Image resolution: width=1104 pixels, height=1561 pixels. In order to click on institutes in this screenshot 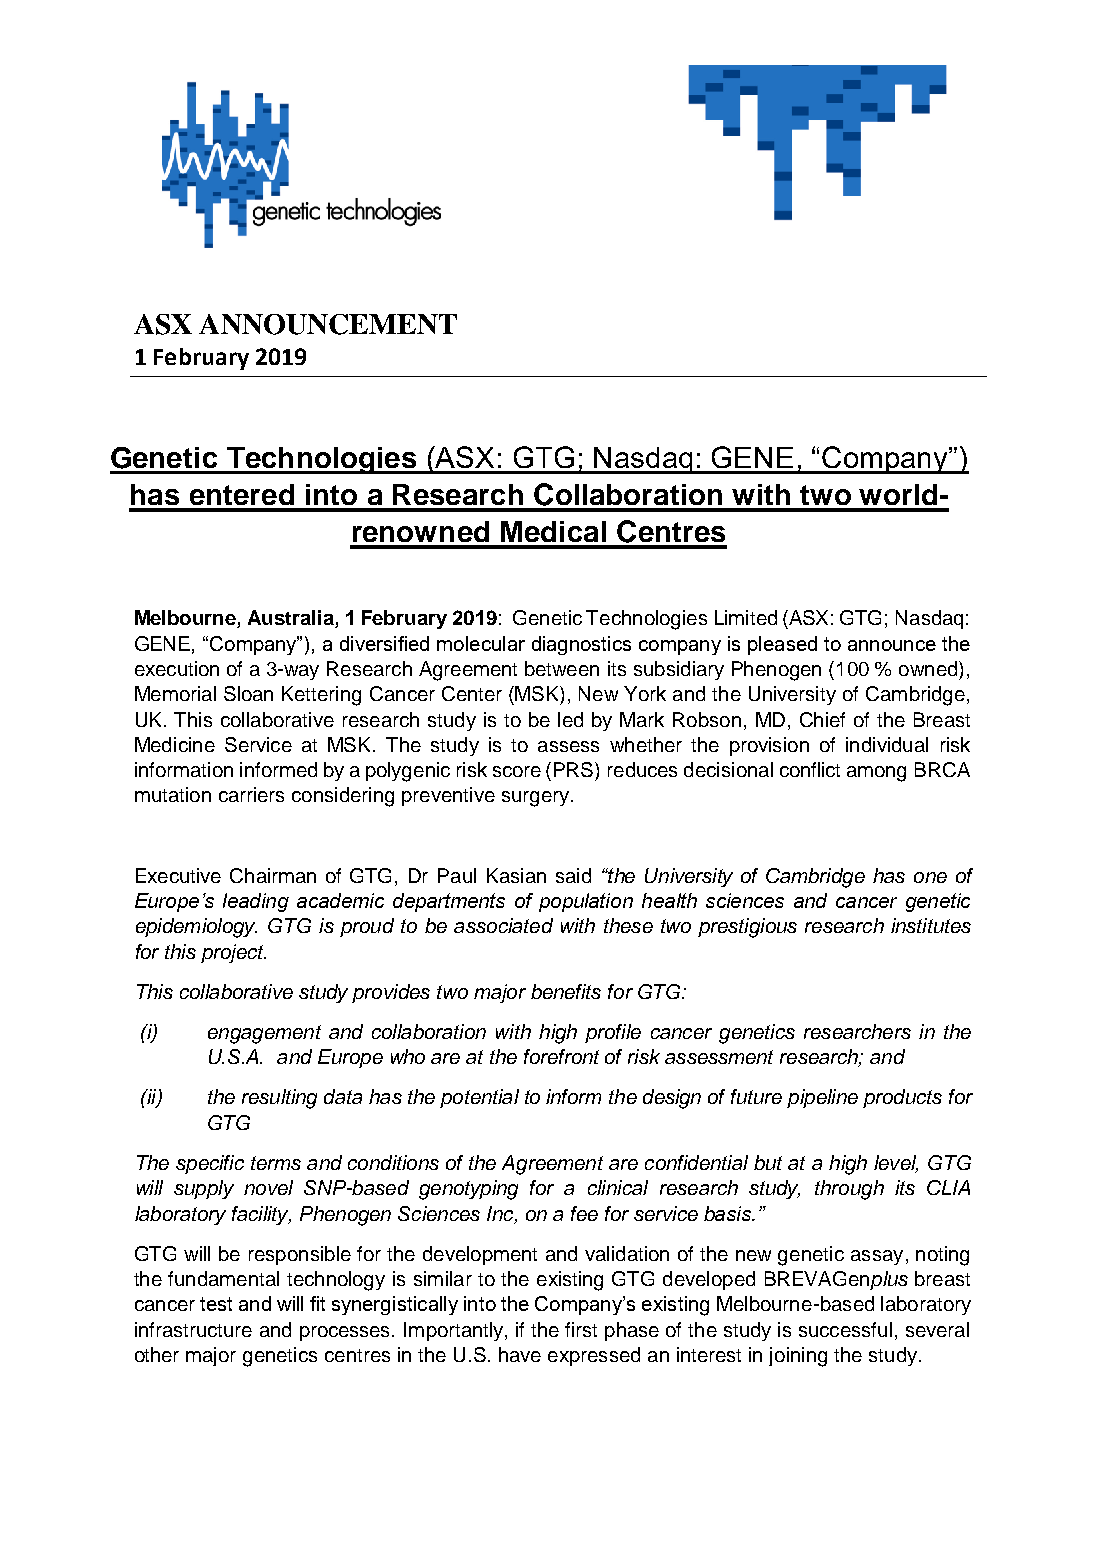, I will do `click(931, 925)`.
